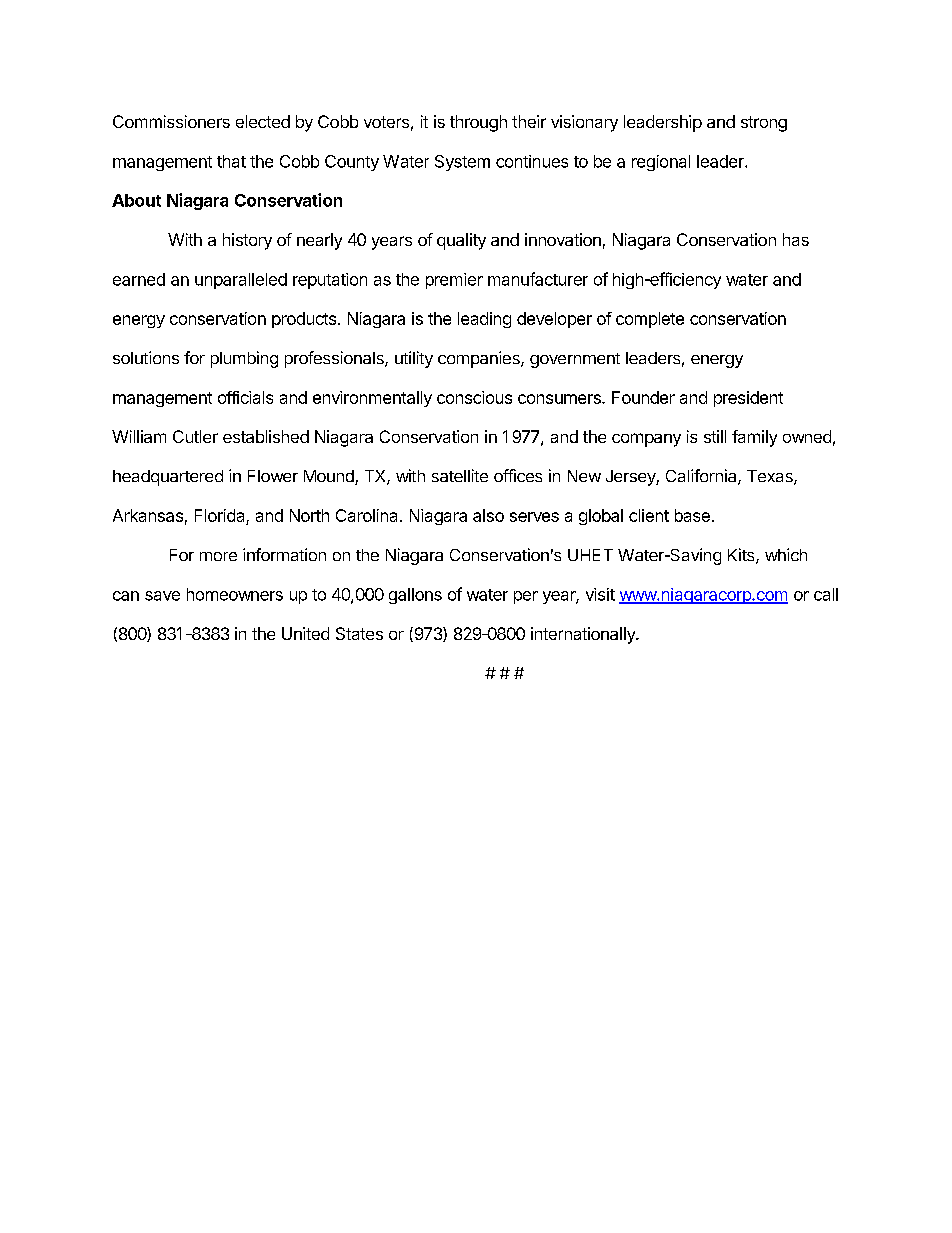  Describe the element at coordinates (748, 399) in the screenshot. I see `president` at that location.
